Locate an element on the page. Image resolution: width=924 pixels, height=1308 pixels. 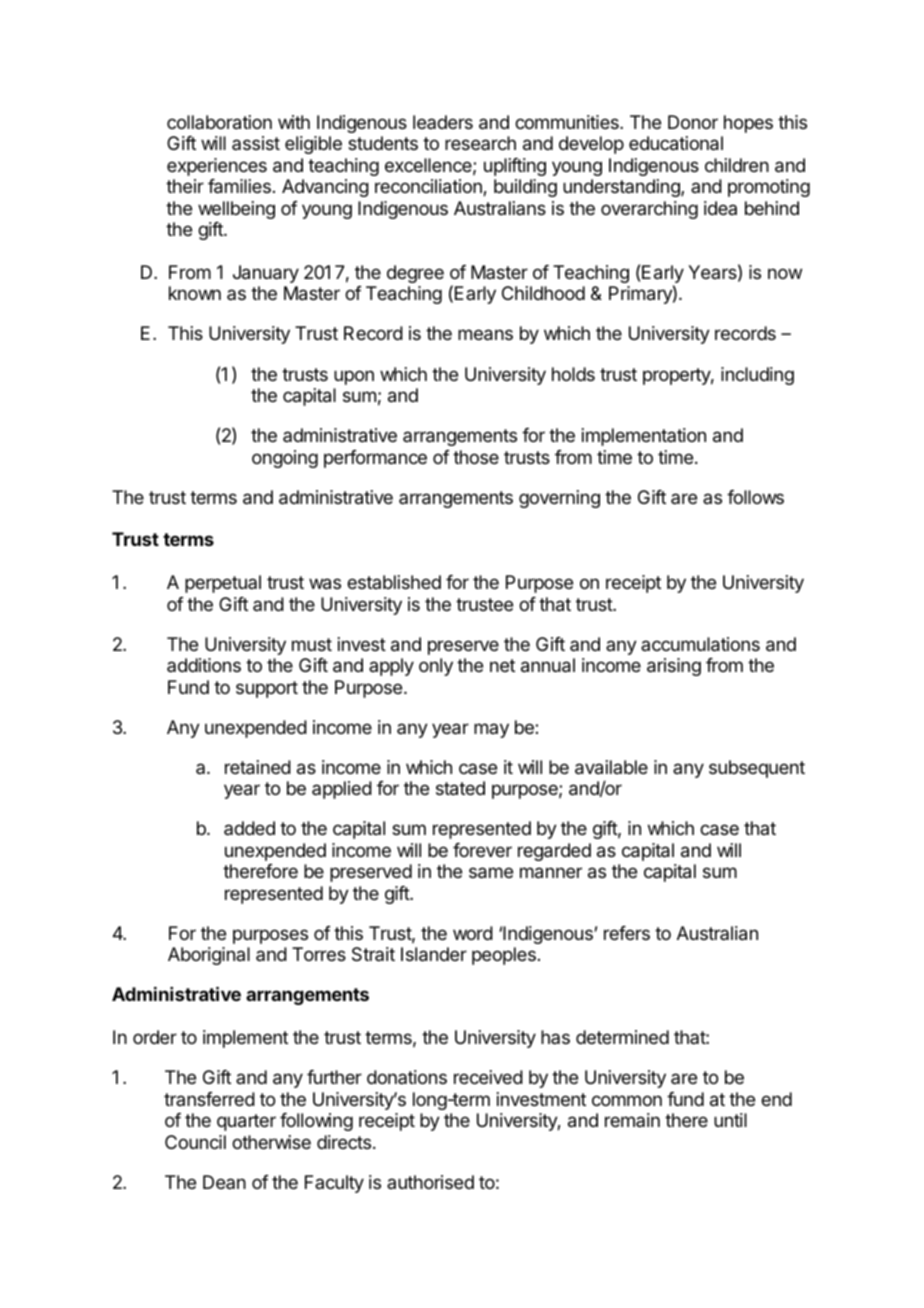
stated is located at coordinates (460, 788).
